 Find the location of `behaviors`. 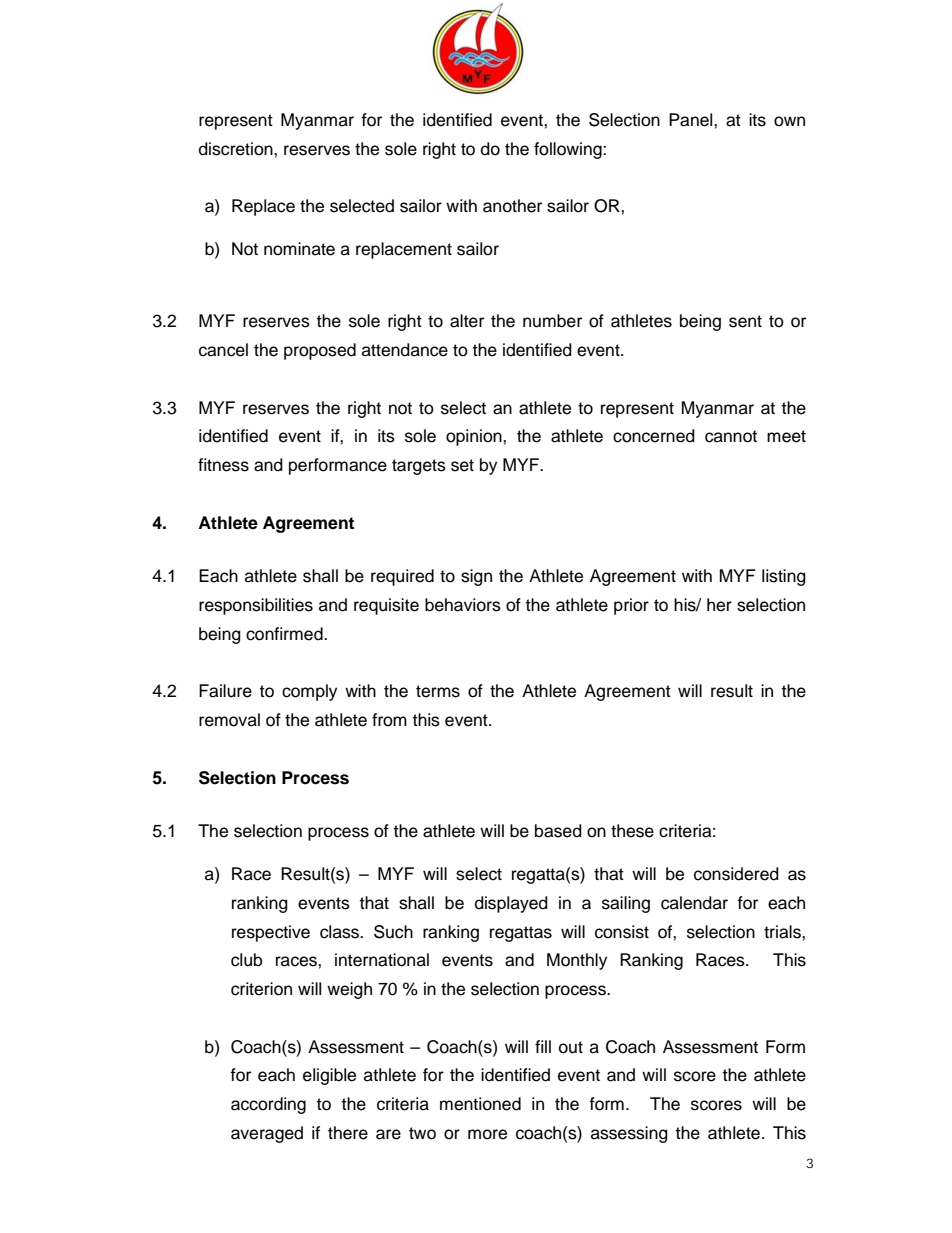

behaviors is located at coordinates (463, 605).
